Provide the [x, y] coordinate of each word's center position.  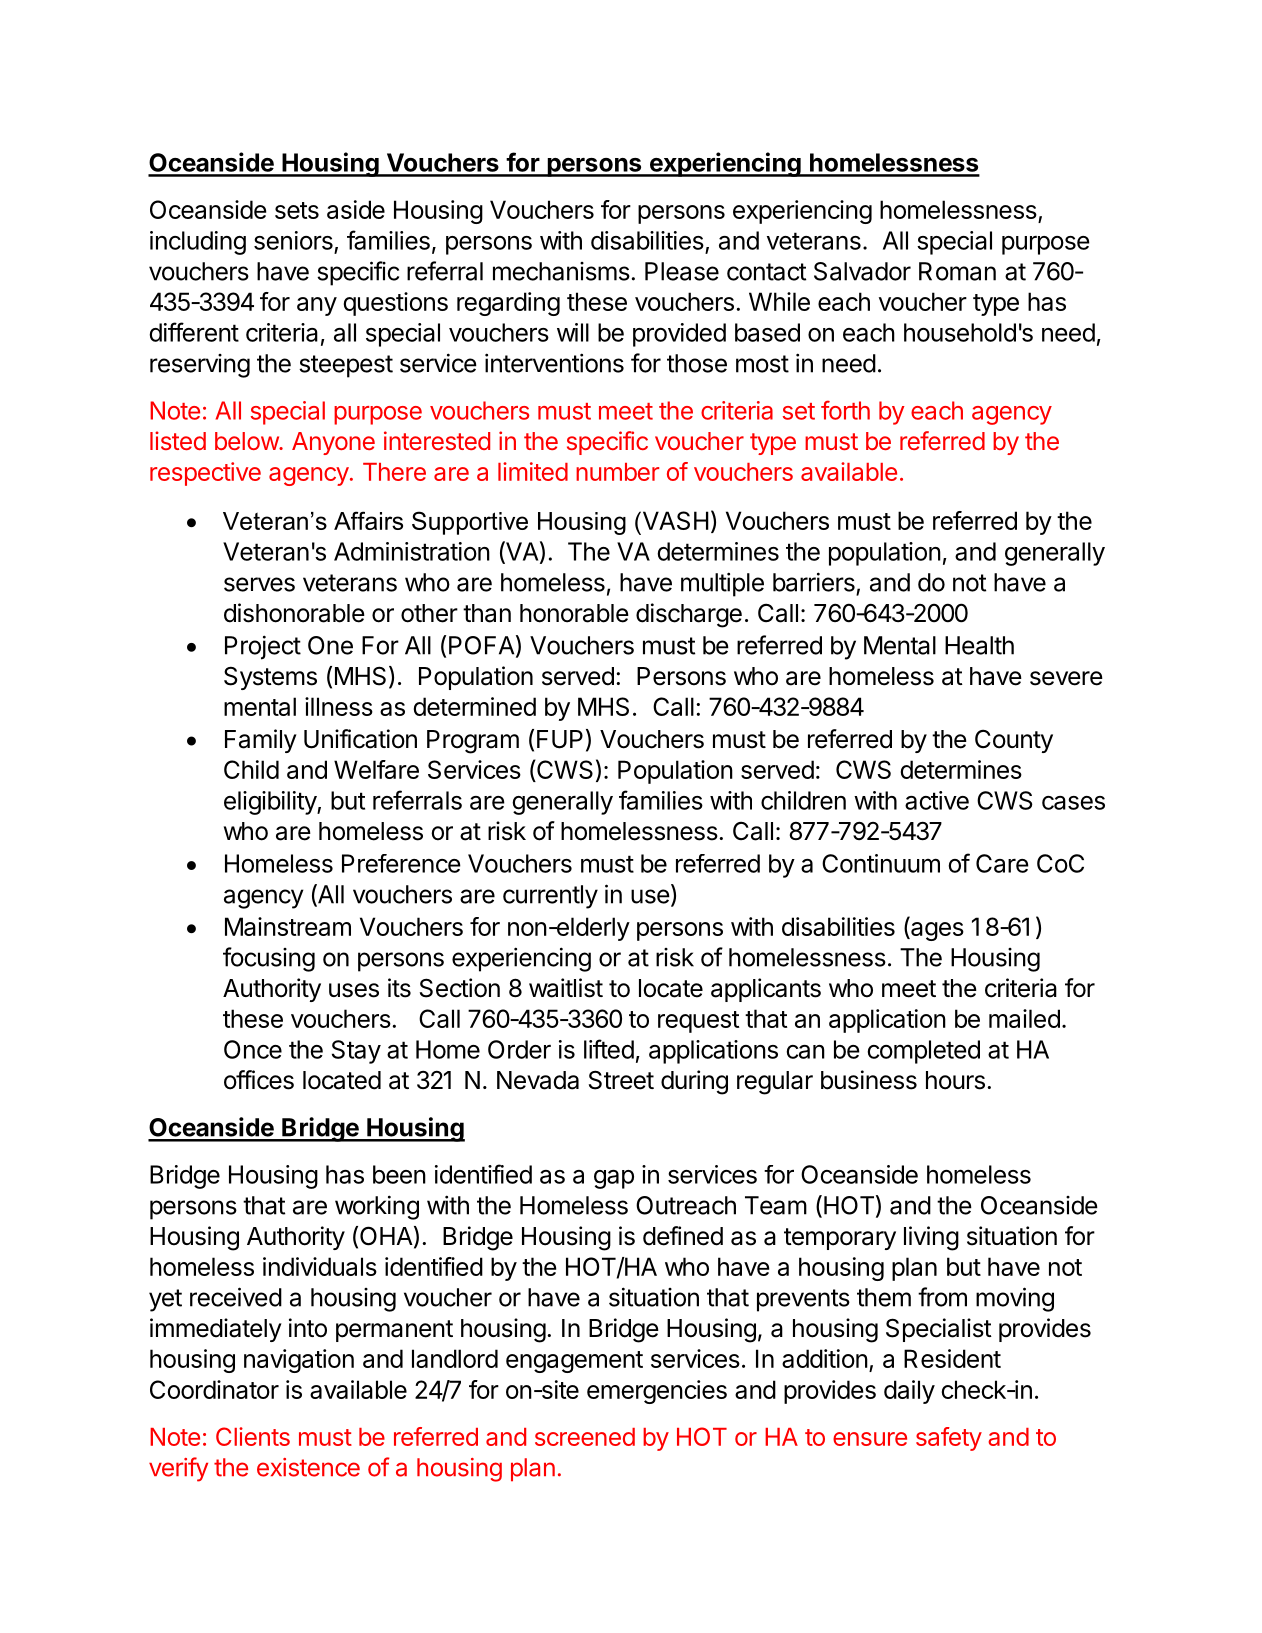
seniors [293, 240]
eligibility [271, 803]
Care [1002, 863]
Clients [253, 1436]
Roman [957, 271]
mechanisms [561, 271]
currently [550, 897]
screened [585, 1437]
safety [949, 1439]
